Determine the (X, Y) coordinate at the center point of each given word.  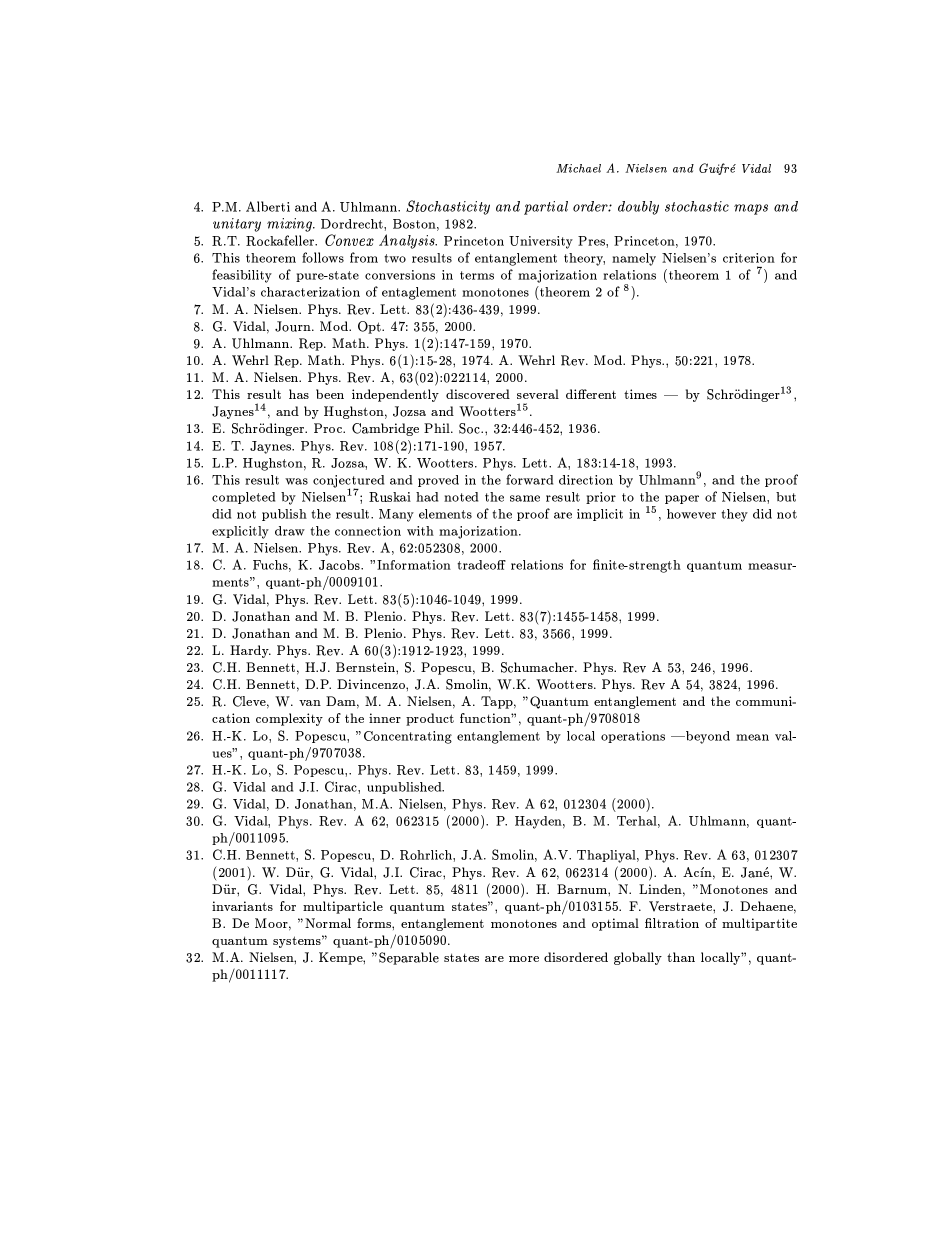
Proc (329, 428)
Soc (471, 428)
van (310, 703)
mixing (291, 225)
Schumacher (538, 667)
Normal (328, 923)
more (524, 959)
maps (751, 209)
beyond (706, 737)
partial (546, 208)
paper (682, 499)
